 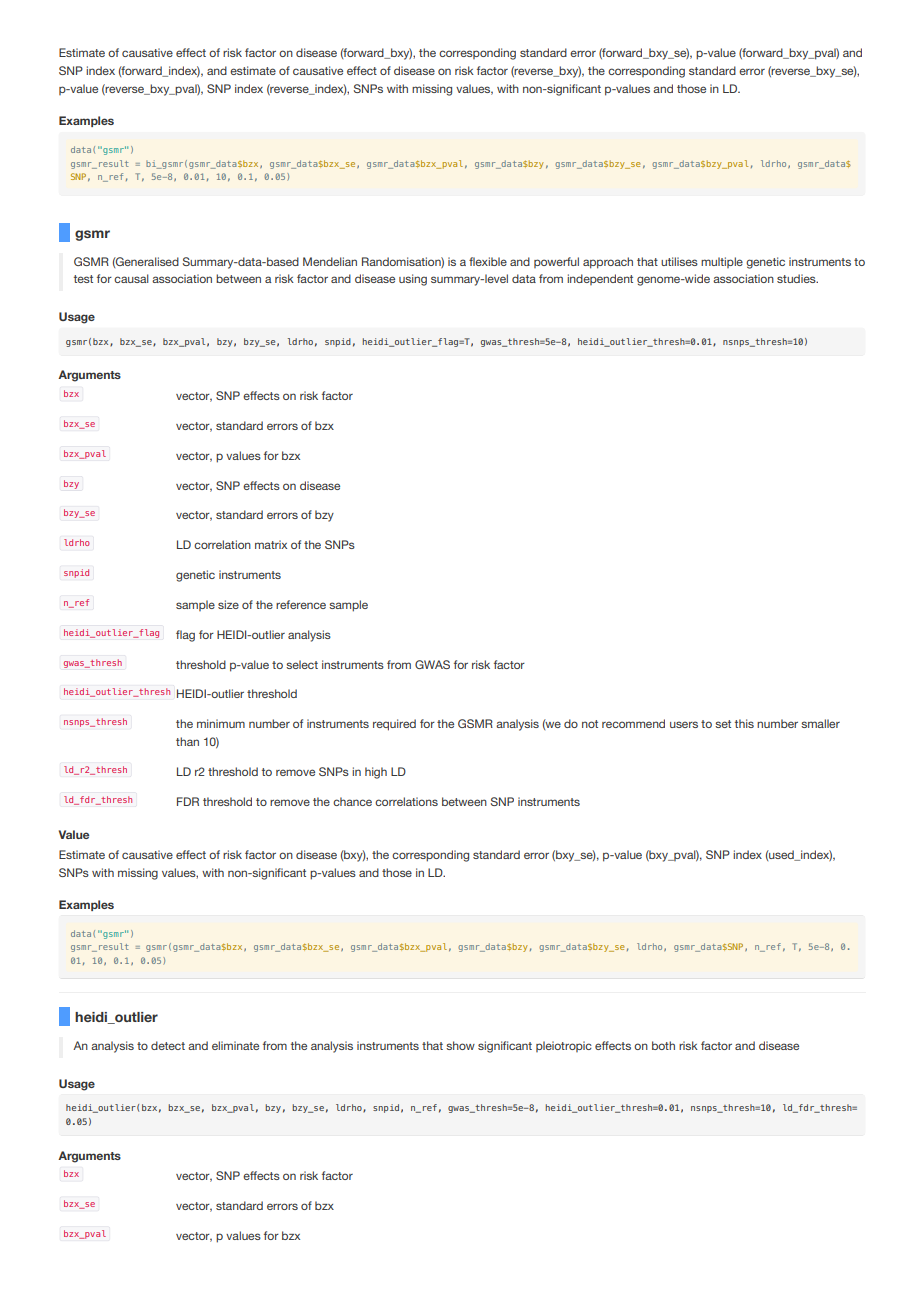 I want to click on multiple, so click(x=722, y=262).
